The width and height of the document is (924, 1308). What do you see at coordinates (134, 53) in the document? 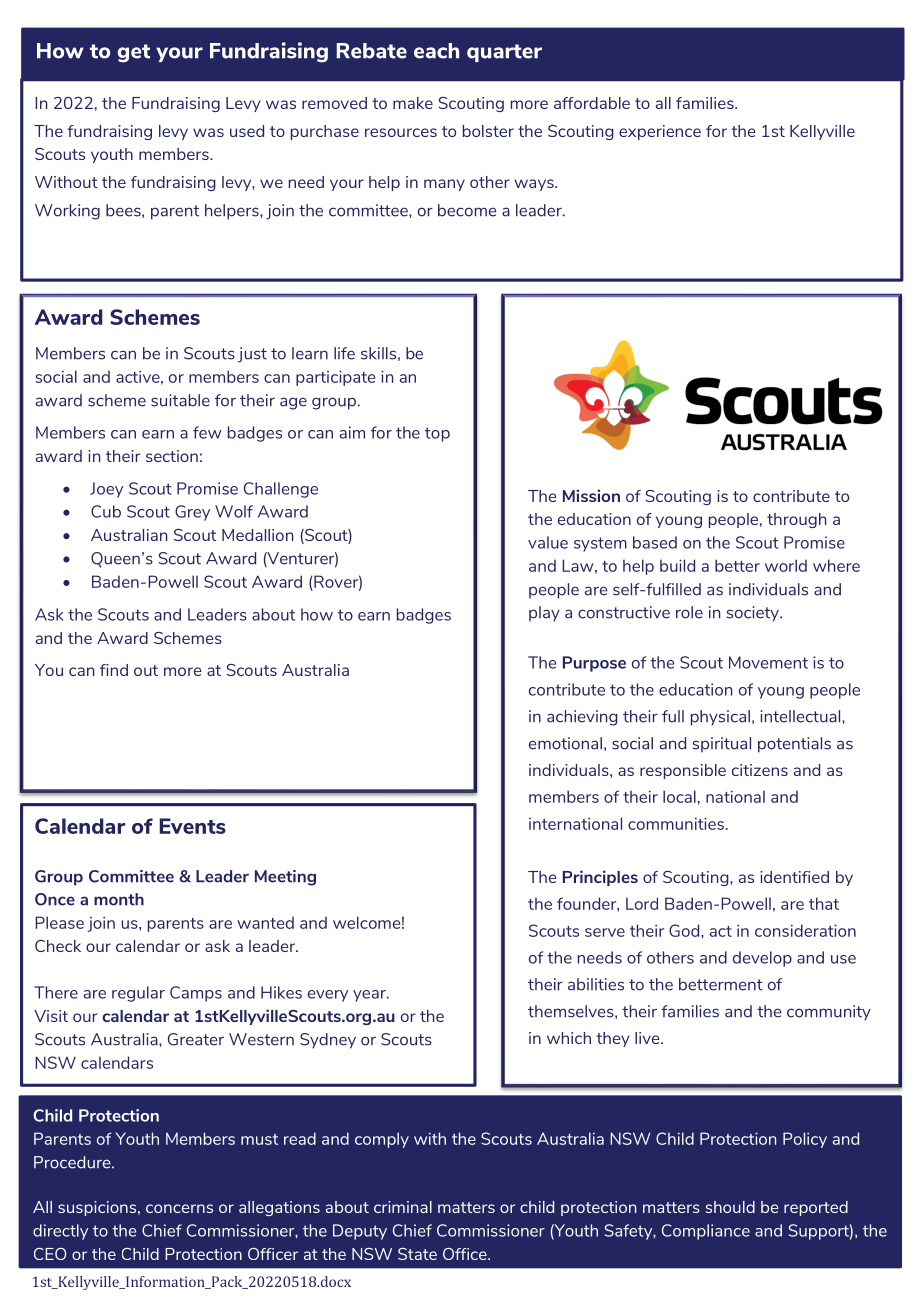
I see `get` at bounding box center [134, 53].
